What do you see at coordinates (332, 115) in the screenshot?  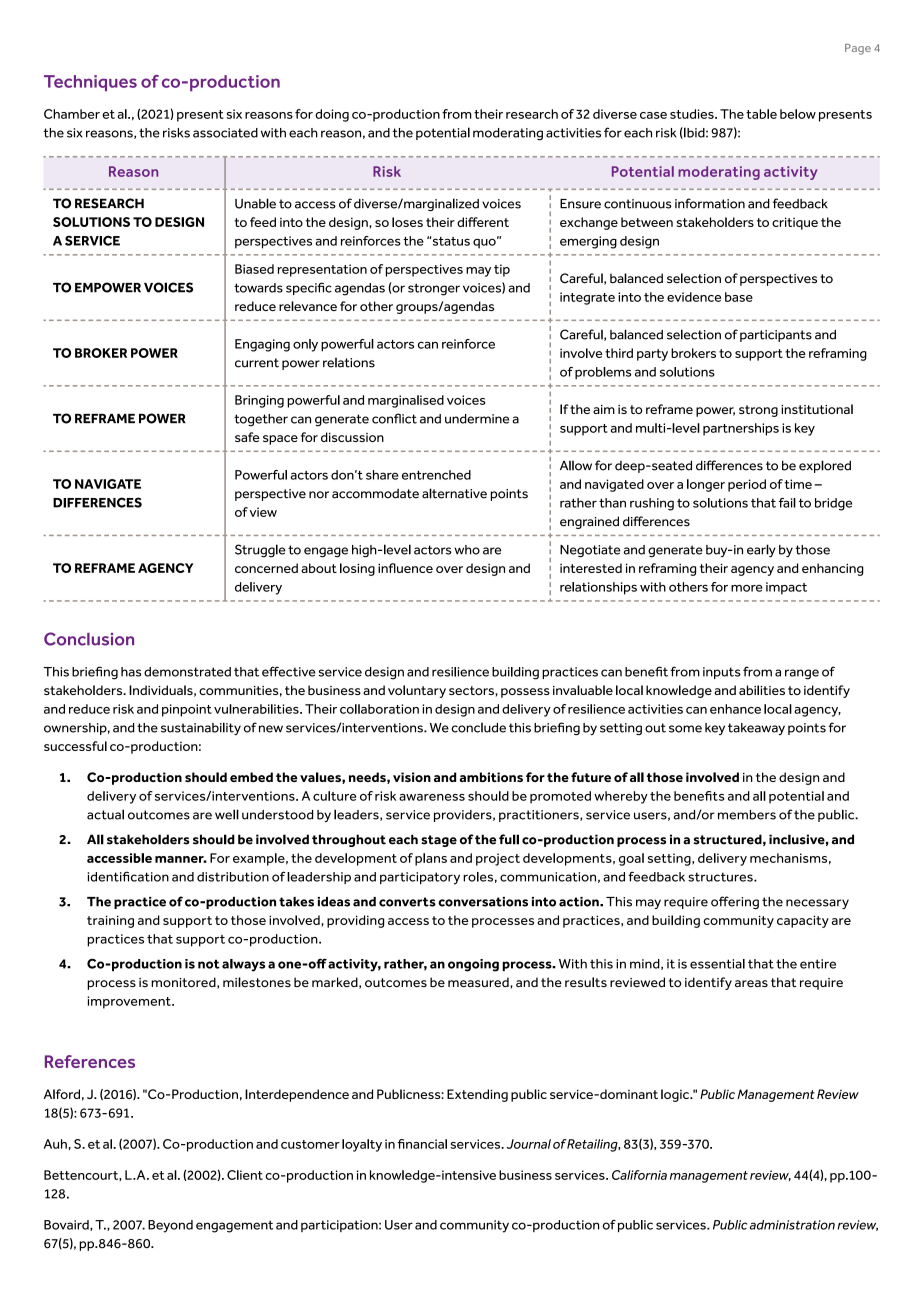 I see `doing` at bounding box center [332, 115].
